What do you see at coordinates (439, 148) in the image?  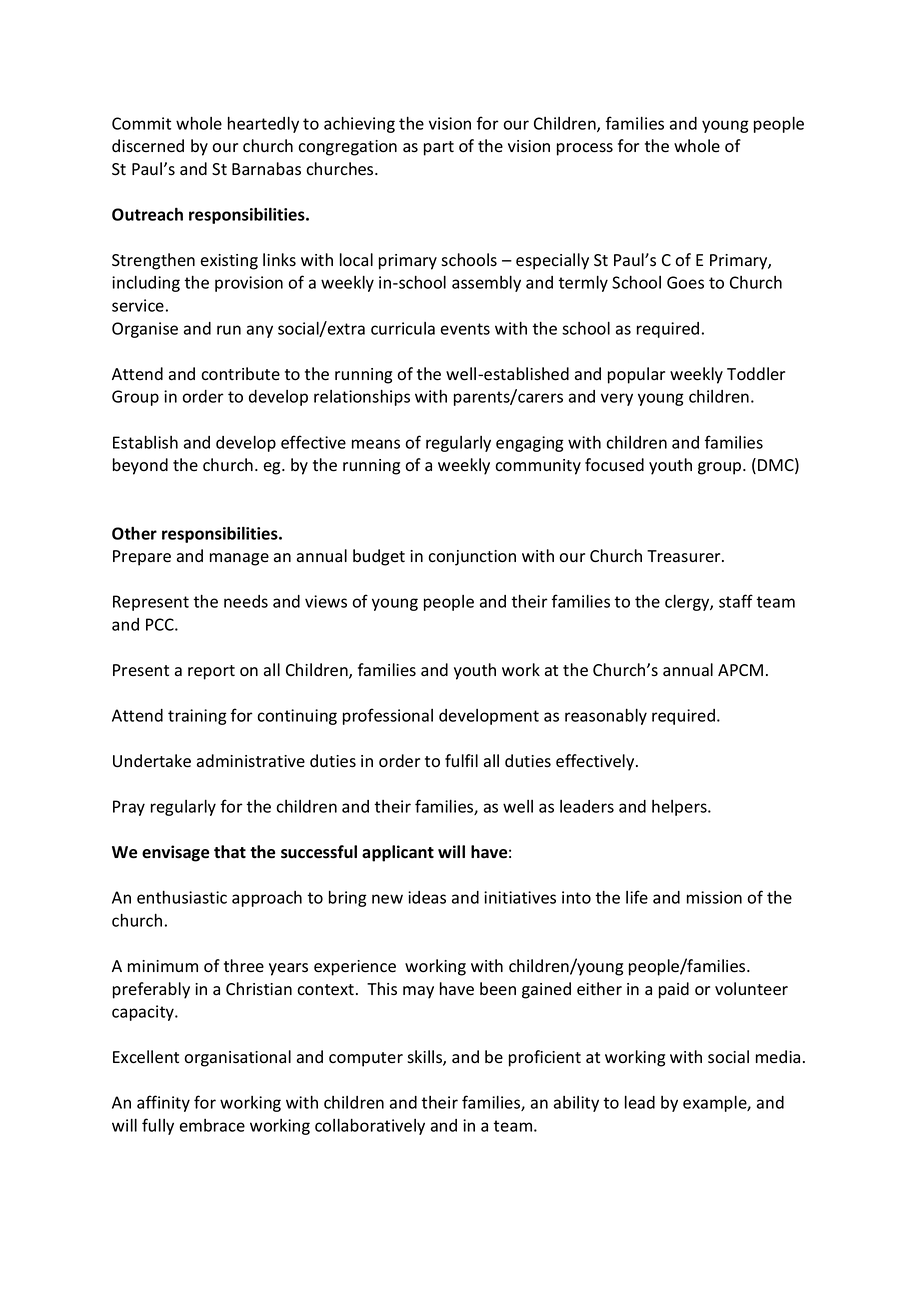 I see `part` at bounding box center [439, 148].
